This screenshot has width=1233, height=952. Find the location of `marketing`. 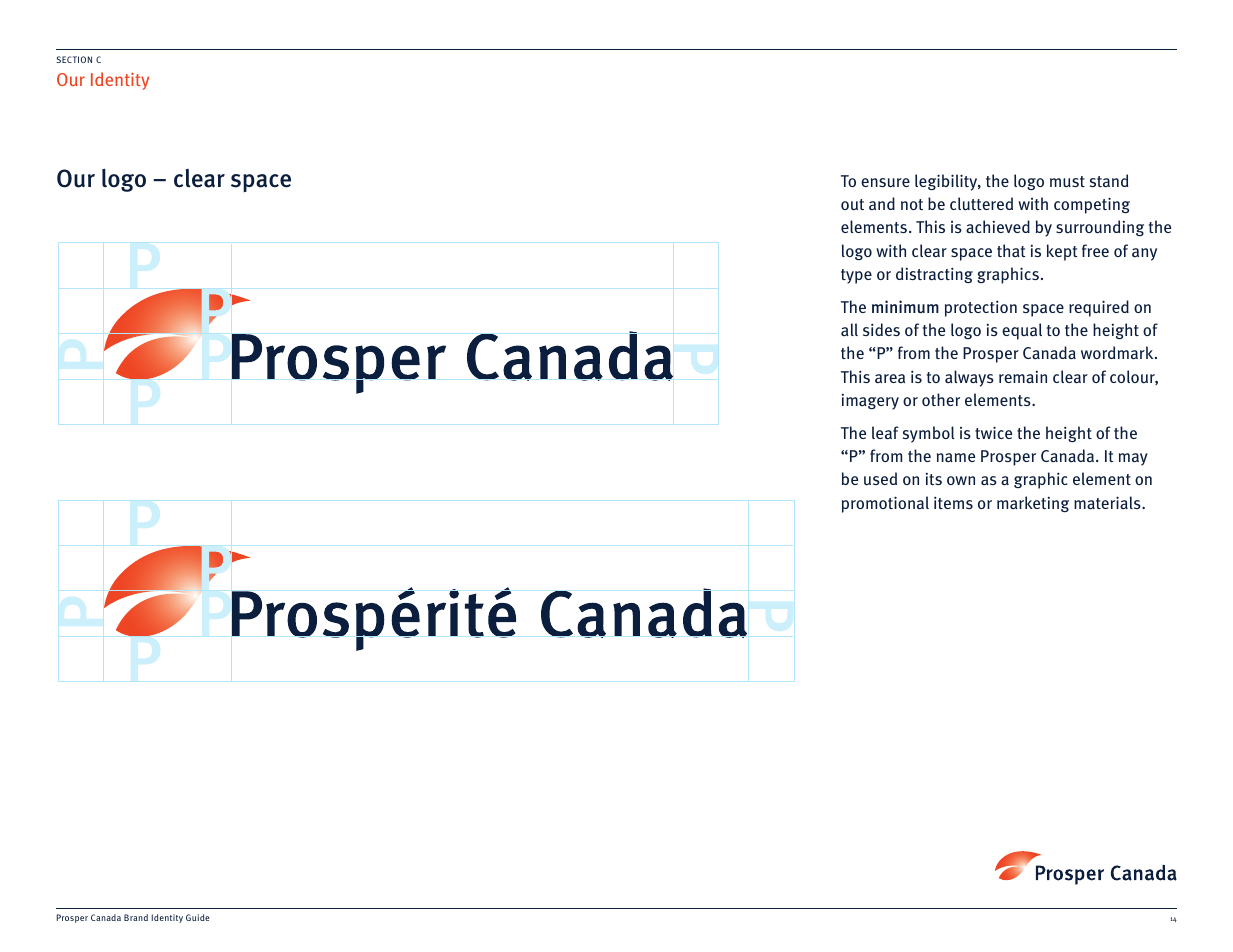

marketing is located at coordinates (1033, 504).
